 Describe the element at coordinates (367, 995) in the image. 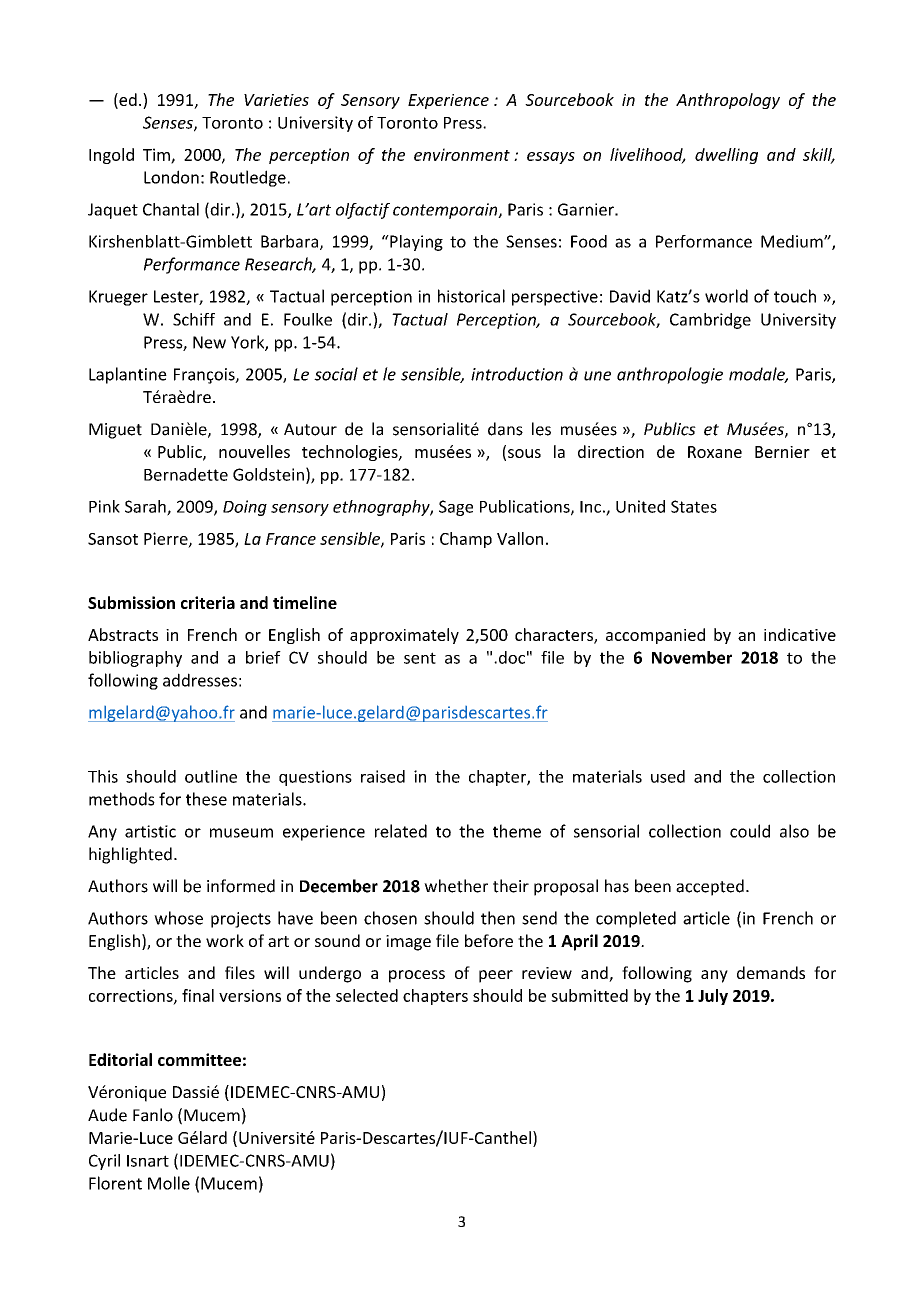

I see `selected` at that location.
